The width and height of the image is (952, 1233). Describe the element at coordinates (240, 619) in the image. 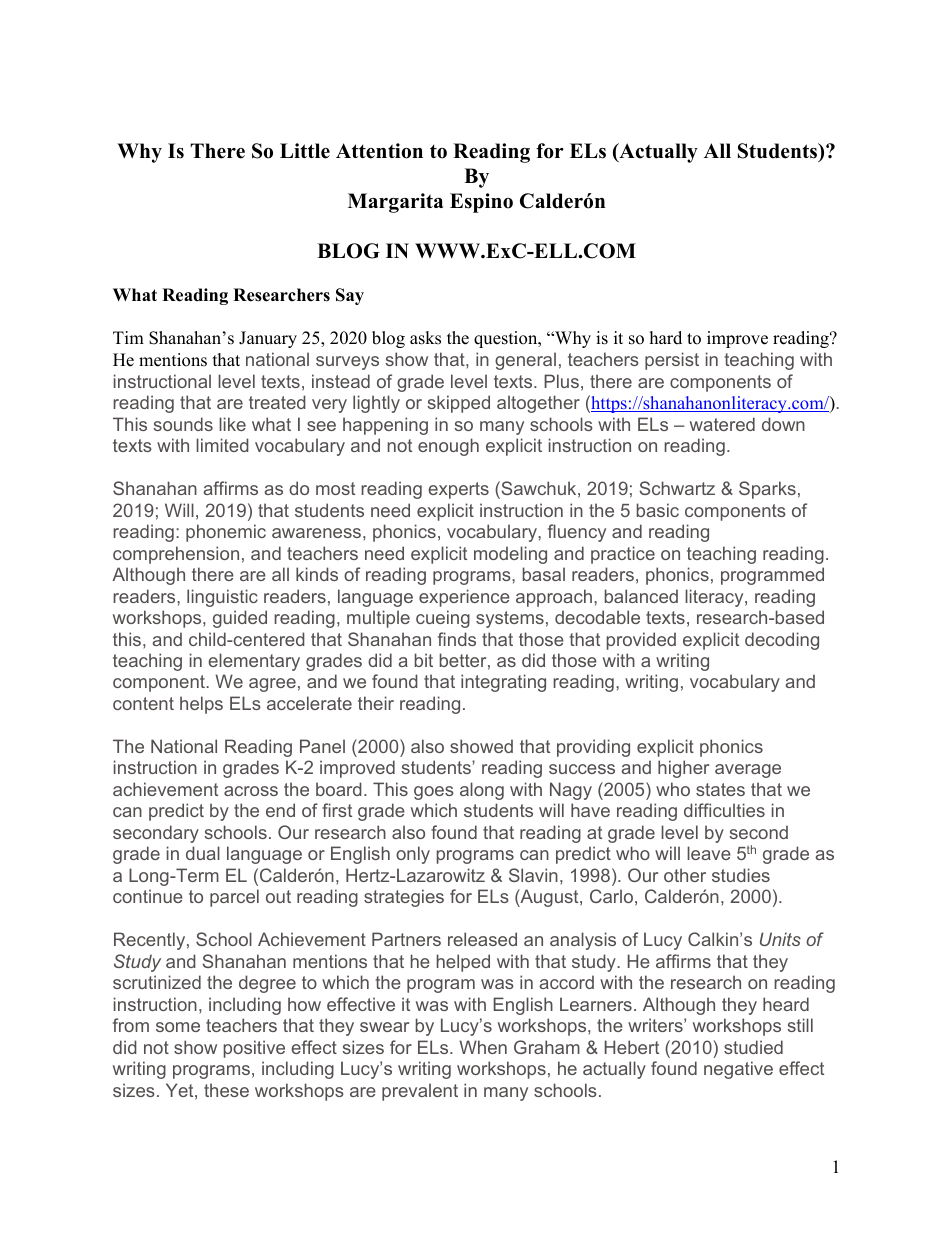

I see `guided` at that location.
